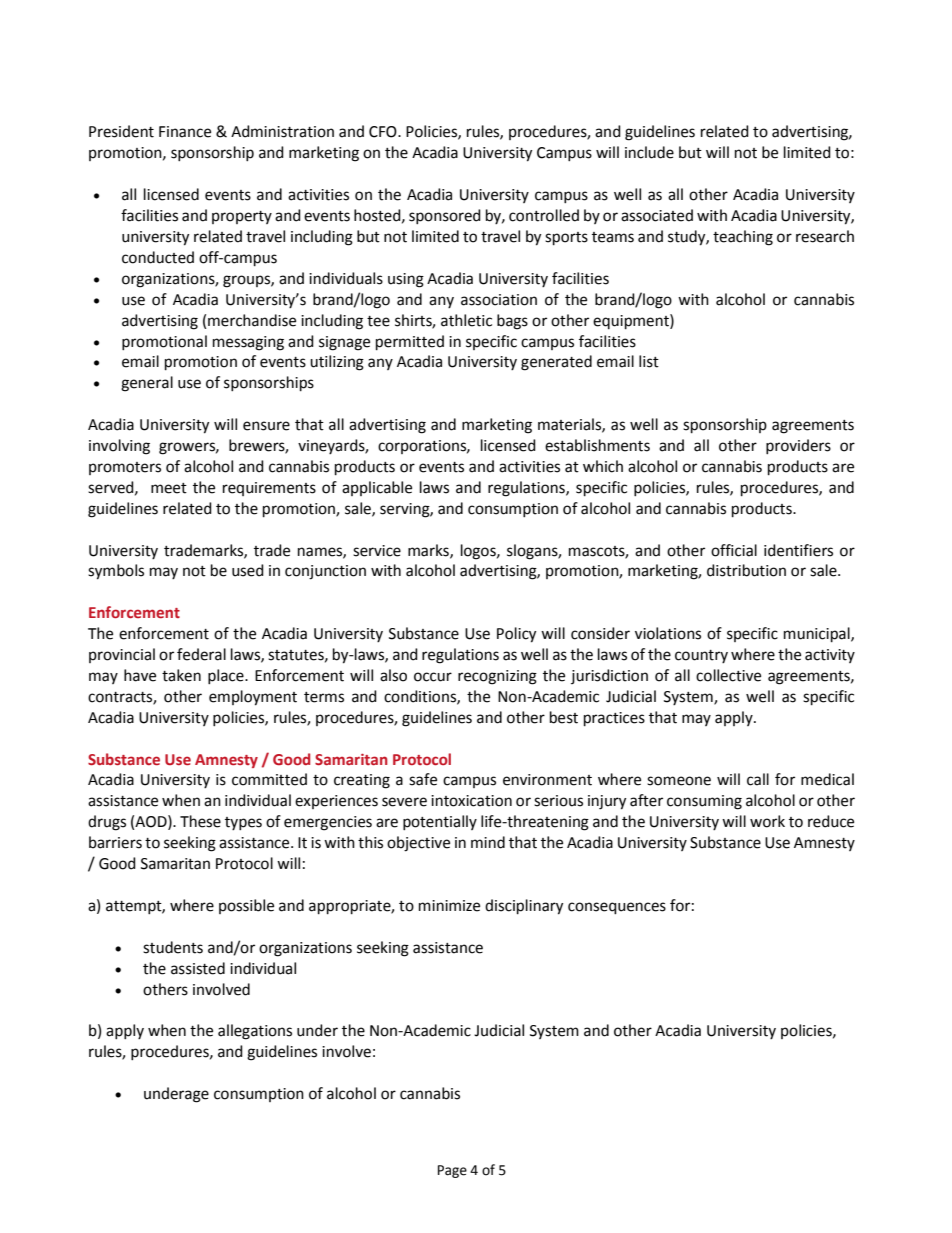 The height and width of the page is (1233, 952). Describe the element at coordinates (452, 1171) in the page. I see `Page` at that location.
